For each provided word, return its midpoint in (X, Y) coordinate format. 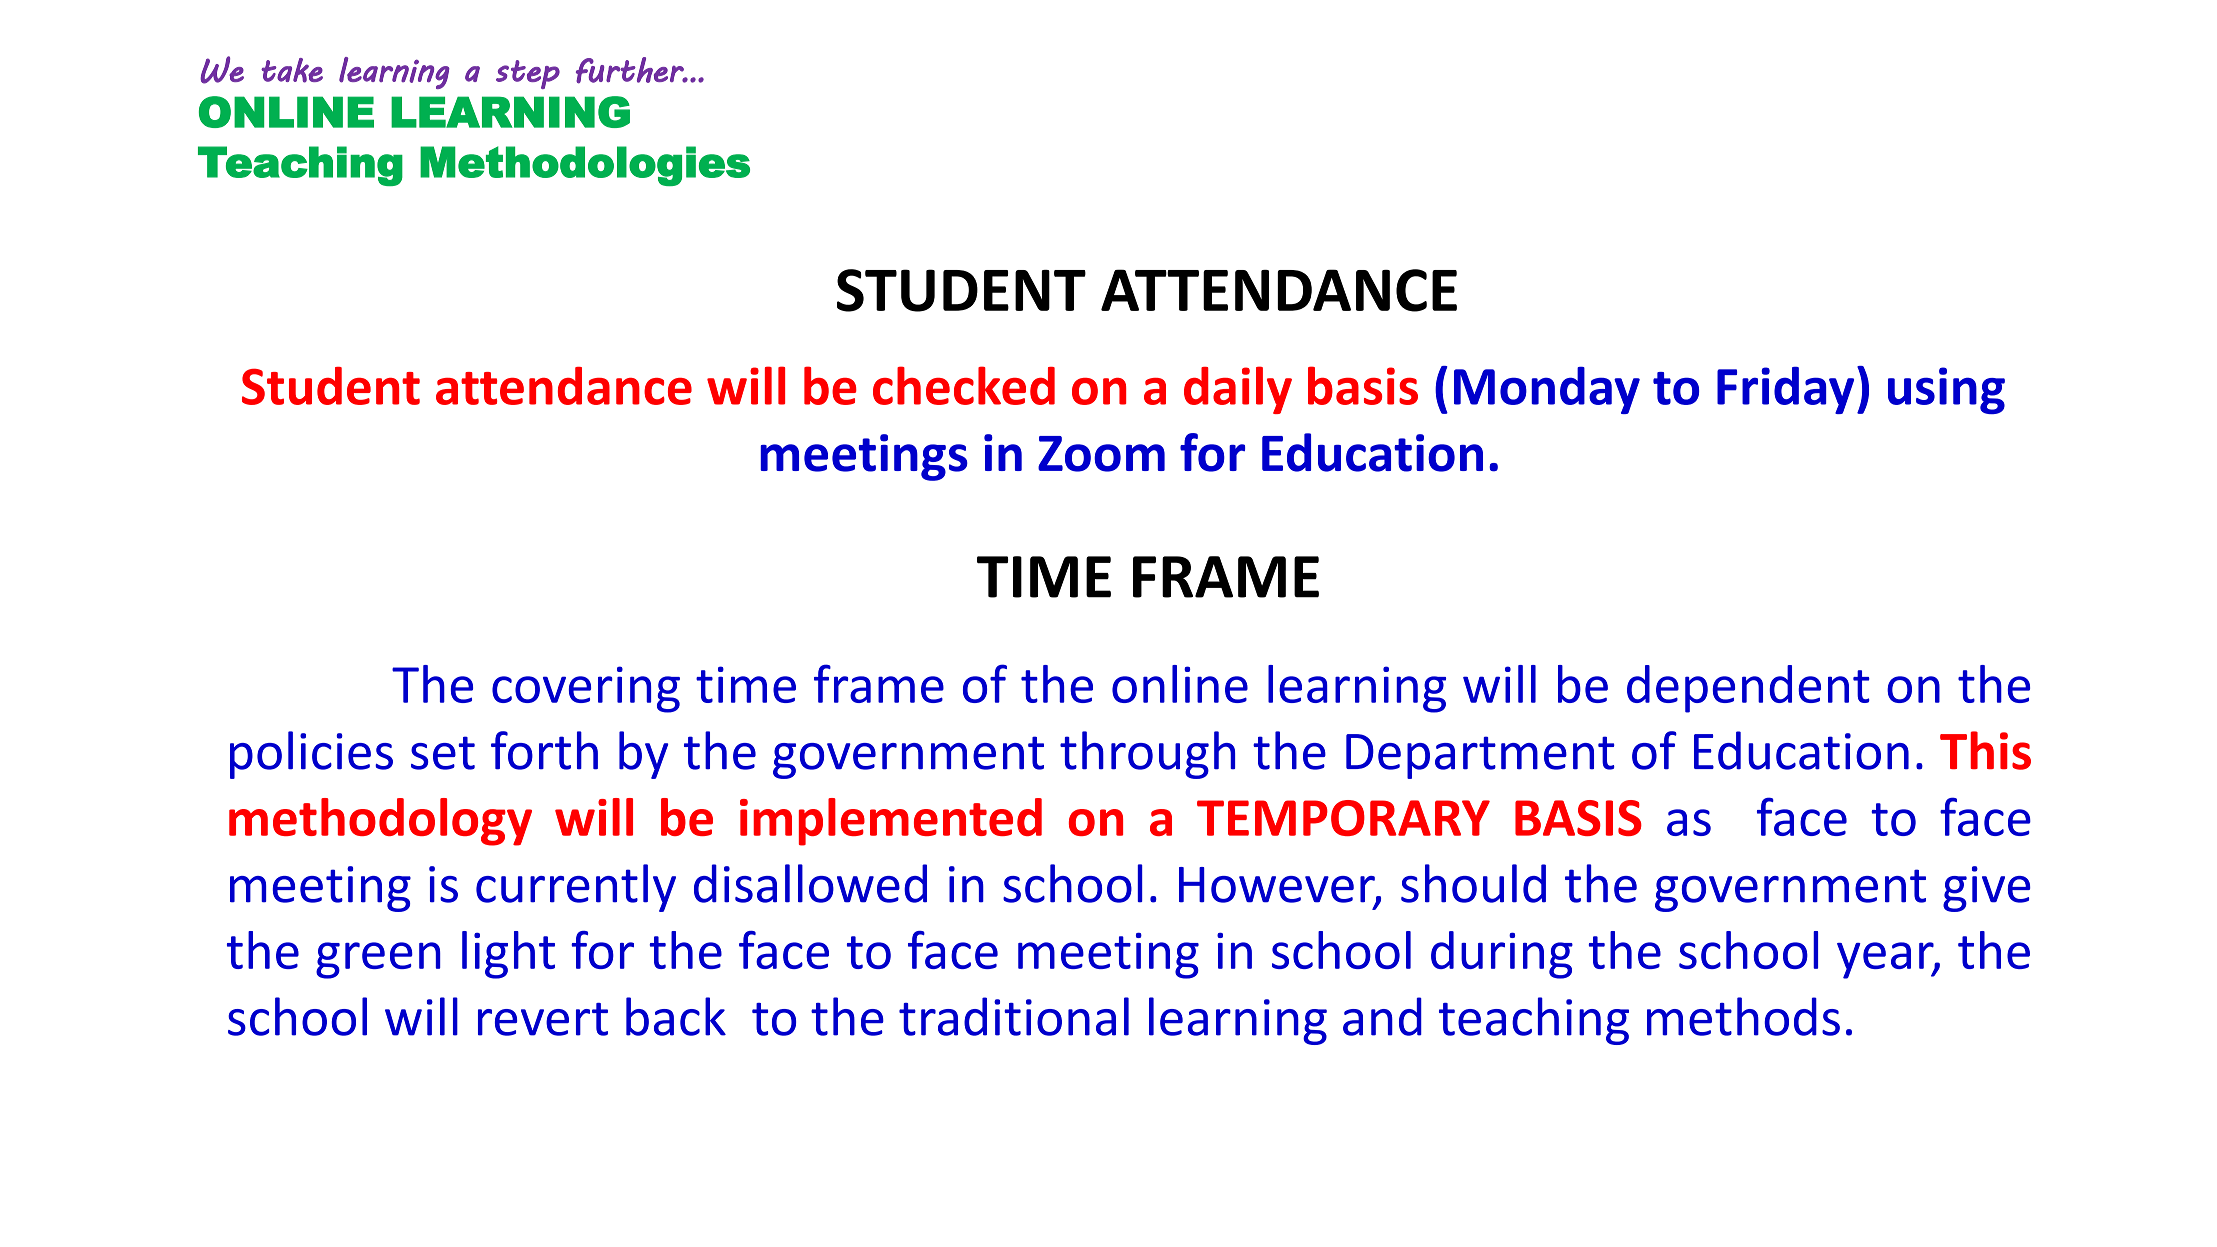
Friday (1785, 390)
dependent (1748, 689)
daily (1238, 390)
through (1147, 755)
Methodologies (585, 166)
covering (586, 689)
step (528, 74)
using (1946, 390)
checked (964, 385)
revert (543, 1019)
